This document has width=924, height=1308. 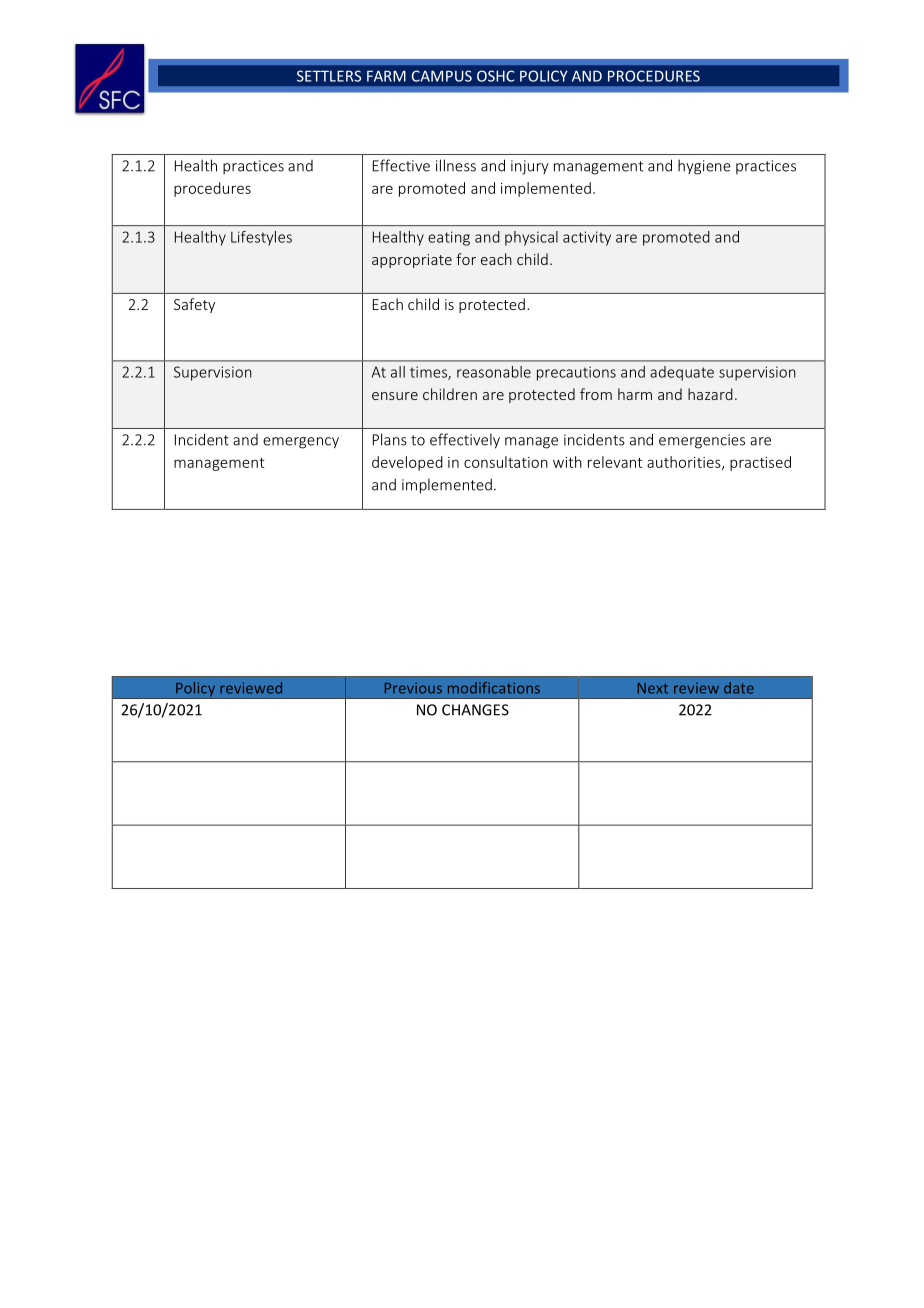 I want to click on emergency, so click(x=301, y=443).
